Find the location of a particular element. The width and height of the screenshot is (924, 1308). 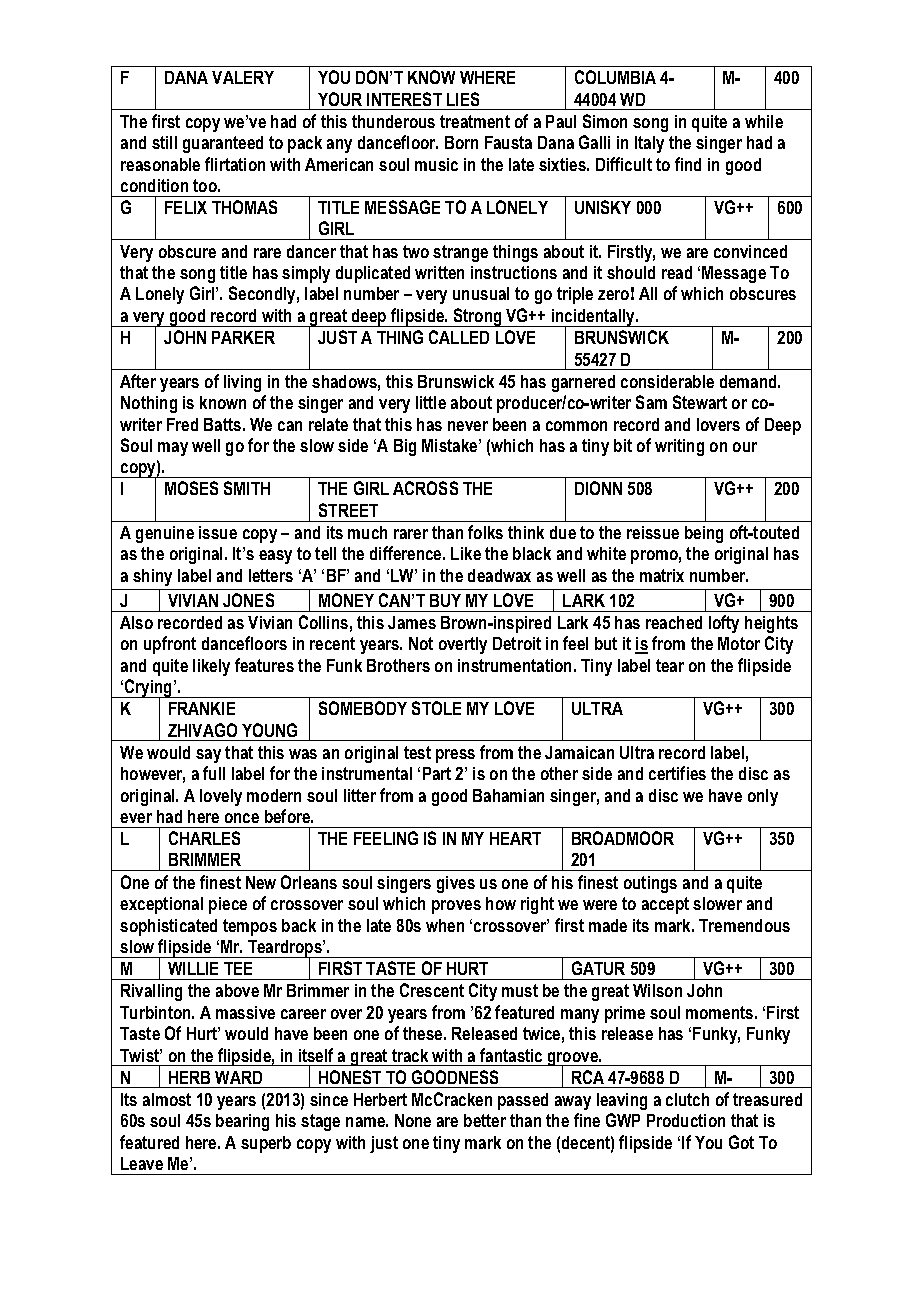

piece is located at coordinates (228, 905).
